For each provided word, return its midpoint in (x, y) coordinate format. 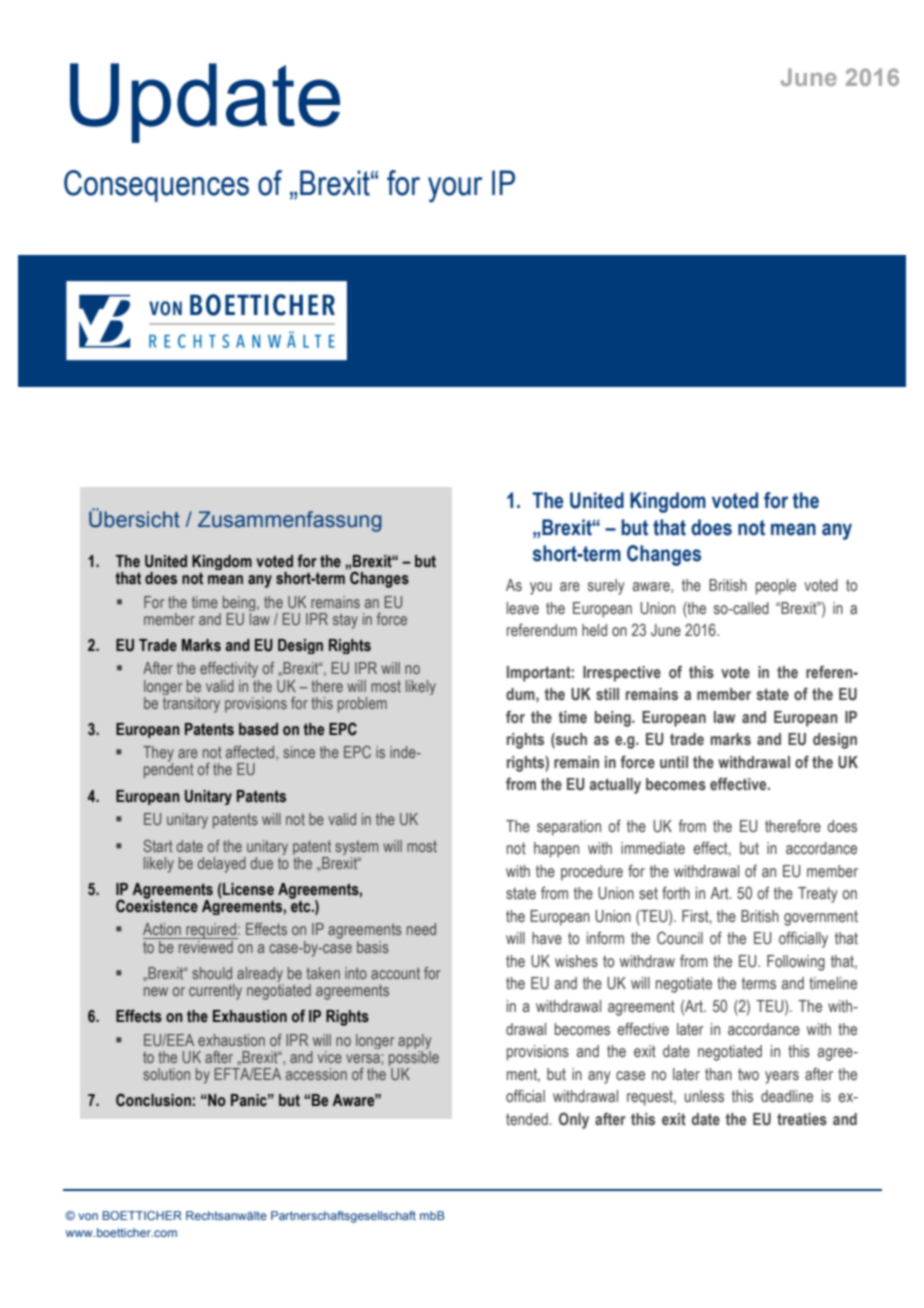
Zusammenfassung (290, 521)
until (674, 762)
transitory (191, 703)
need (421, 929)
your (455, 190)
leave (523, 608)
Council (680, 938)
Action (162, 929)
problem (362, 705)
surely (606, 587)
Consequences (156, 186)
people (776, 587)
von (88, 1216)
